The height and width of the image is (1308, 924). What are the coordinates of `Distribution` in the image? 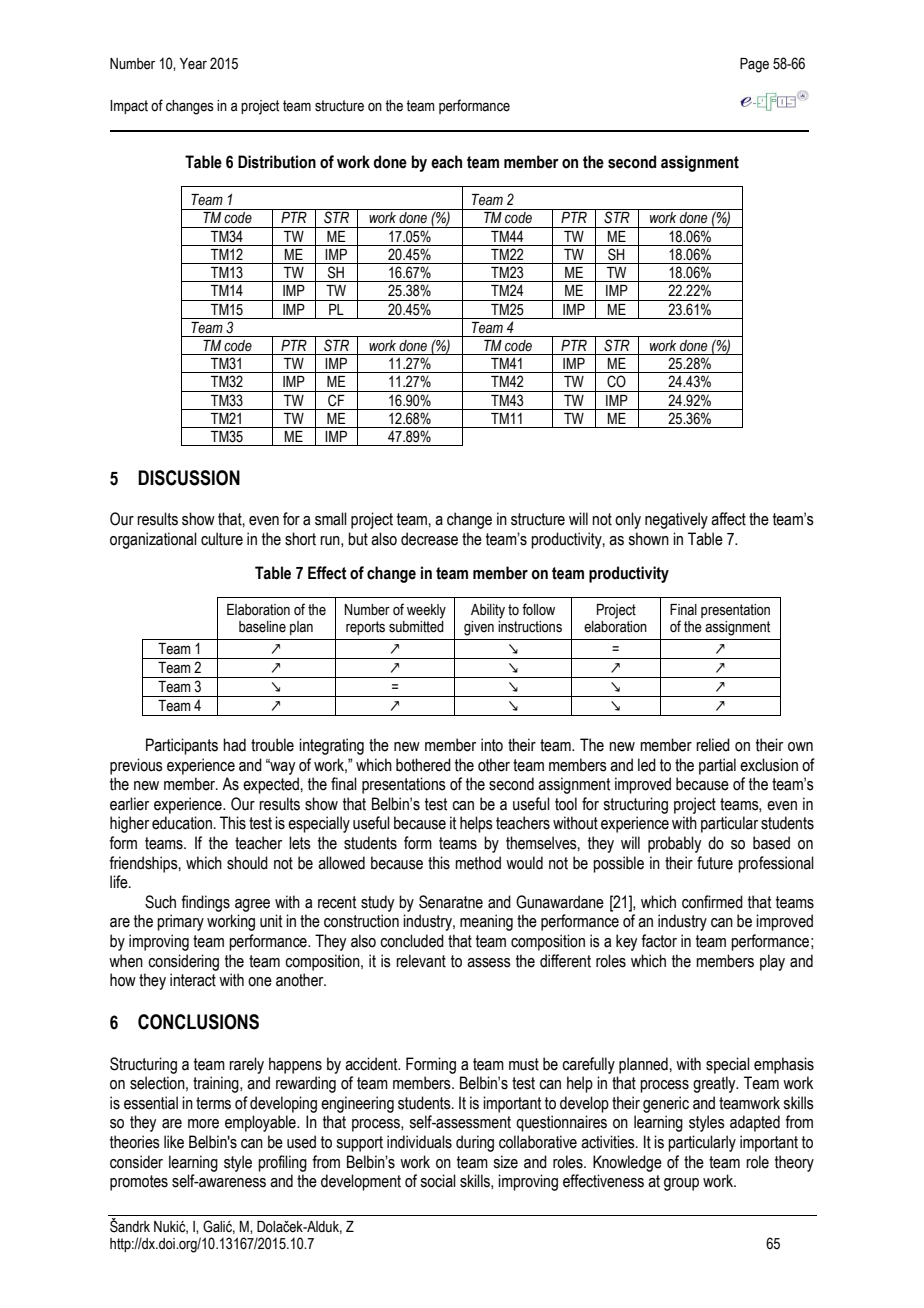 It's located at (277, 162).
